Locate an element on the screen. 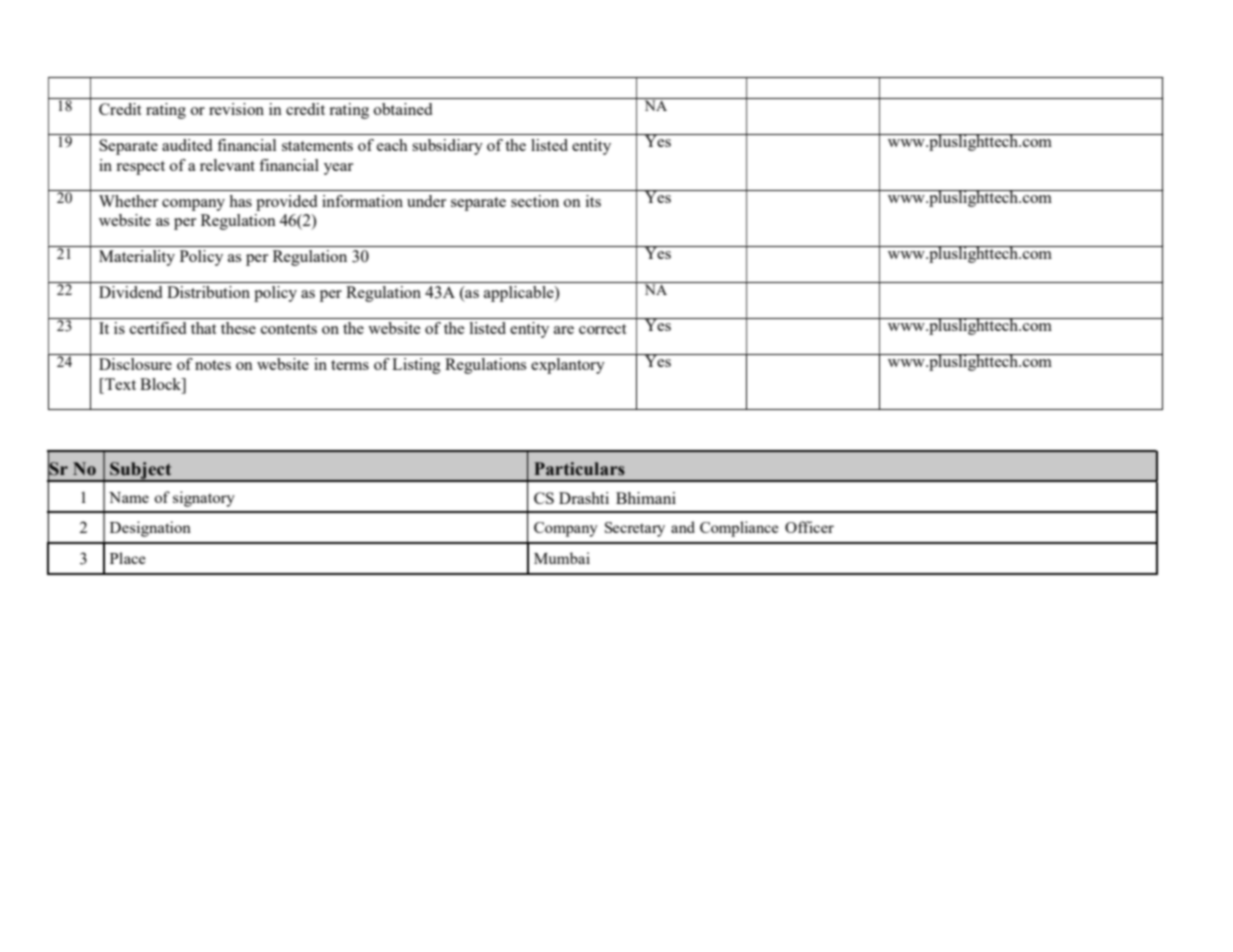 The height and width of the screenshot is (952, 1233). that is located at coordinates (204, 328).
